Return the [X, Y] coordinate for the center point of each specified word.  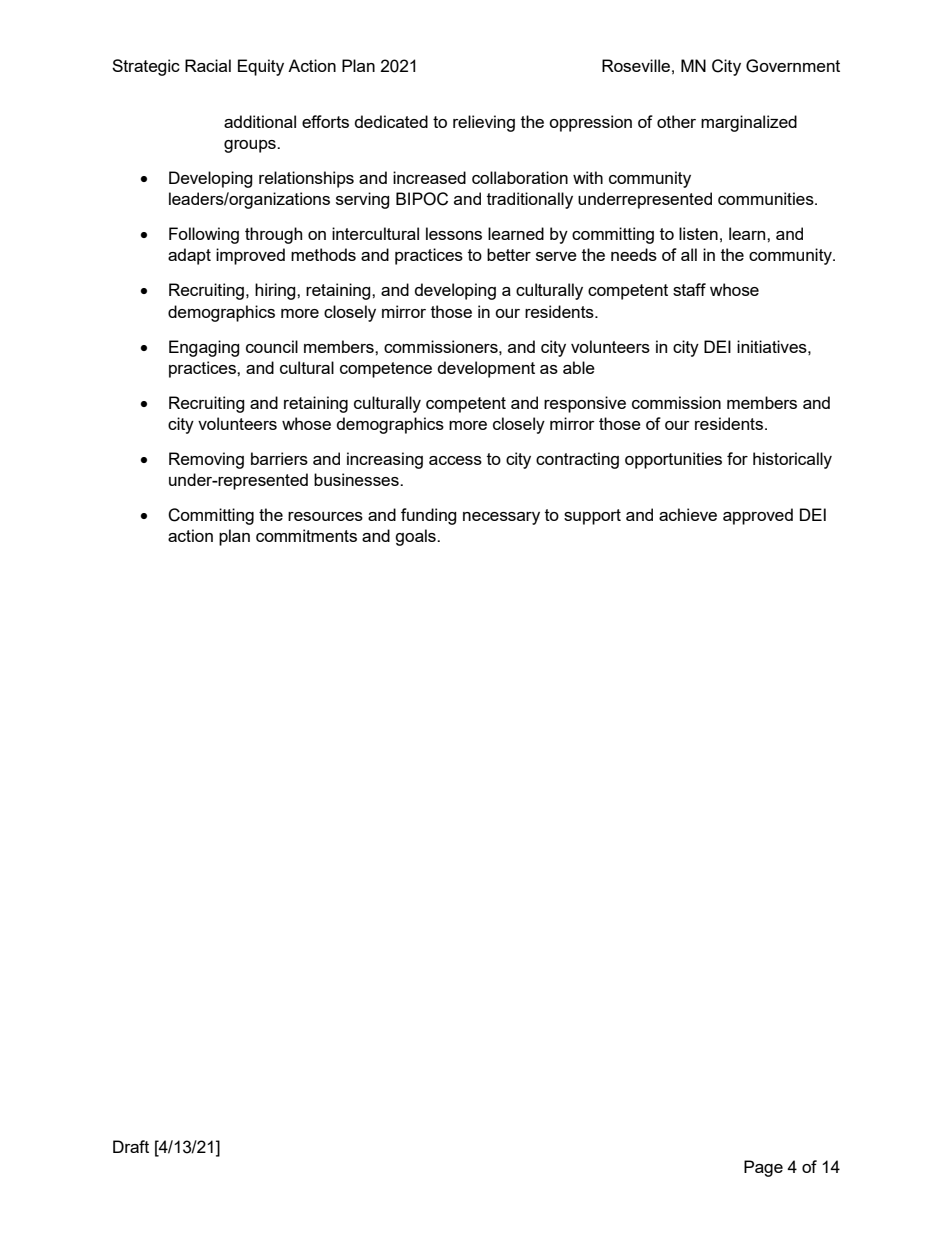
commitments [306, 535]
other [676, 121]
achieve [688, 514]
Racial [208, 65]
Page [763, 1168]
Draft [131, 1146]
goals [416, 537]
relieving [484, 123]
